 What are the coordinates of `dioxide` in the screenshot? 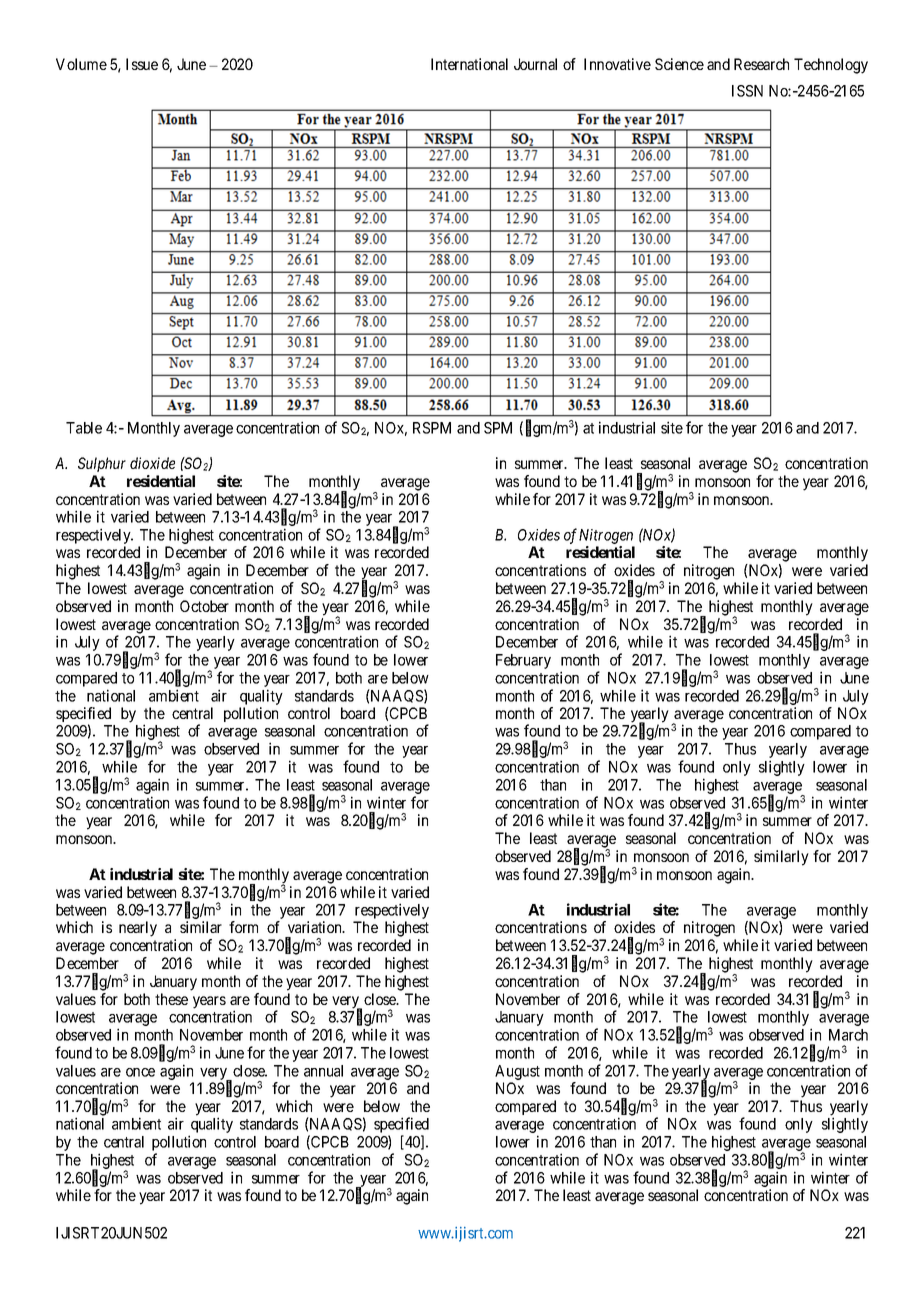 It's located at (152, 463).
